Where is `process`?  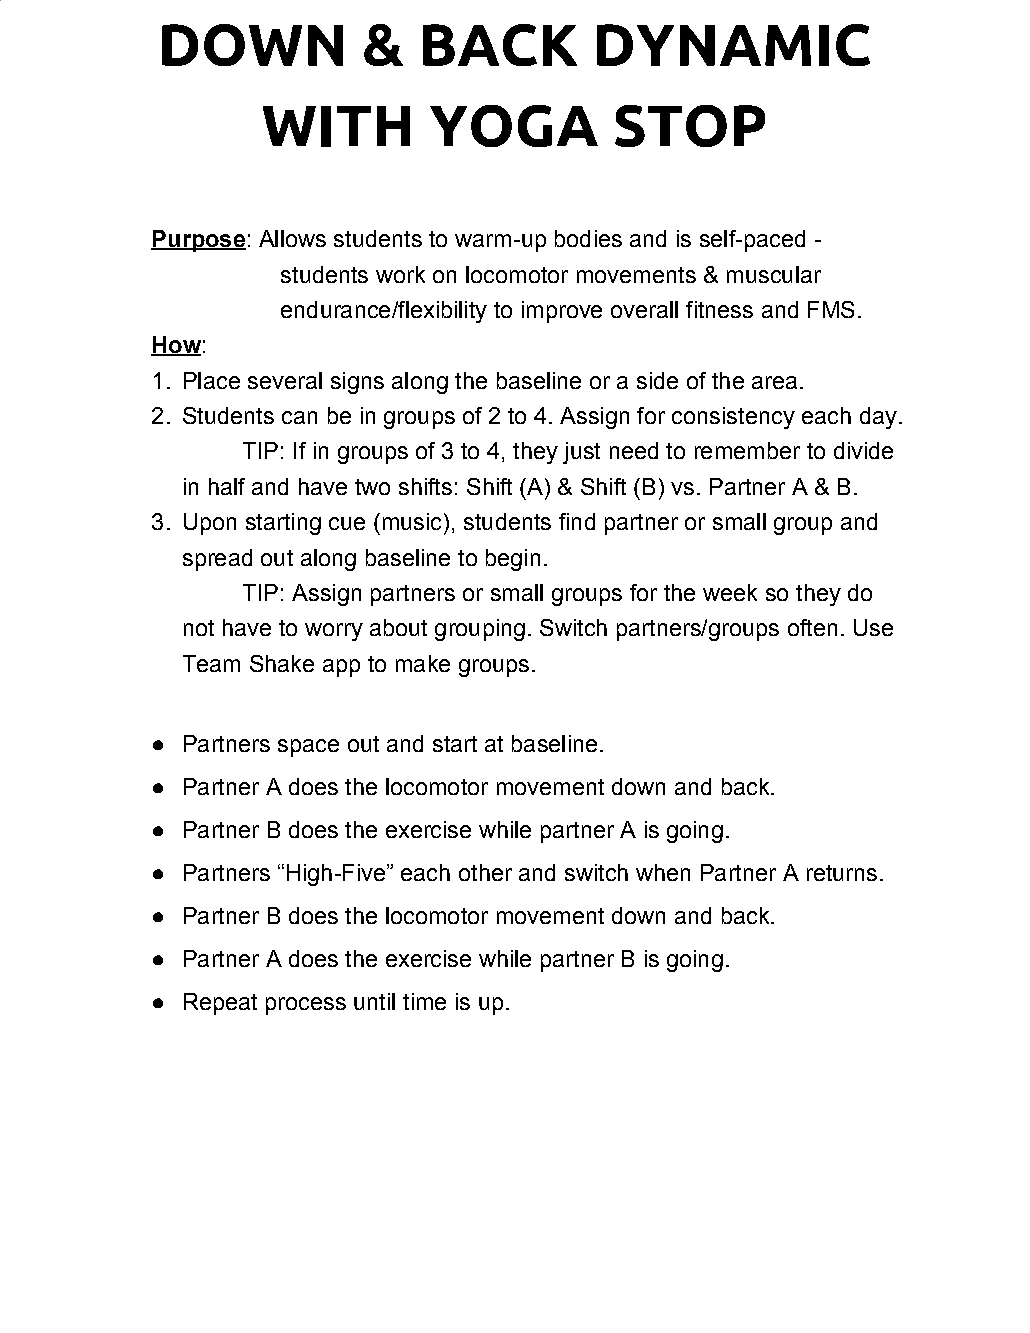
process is located at coordinates (306, 1006).
